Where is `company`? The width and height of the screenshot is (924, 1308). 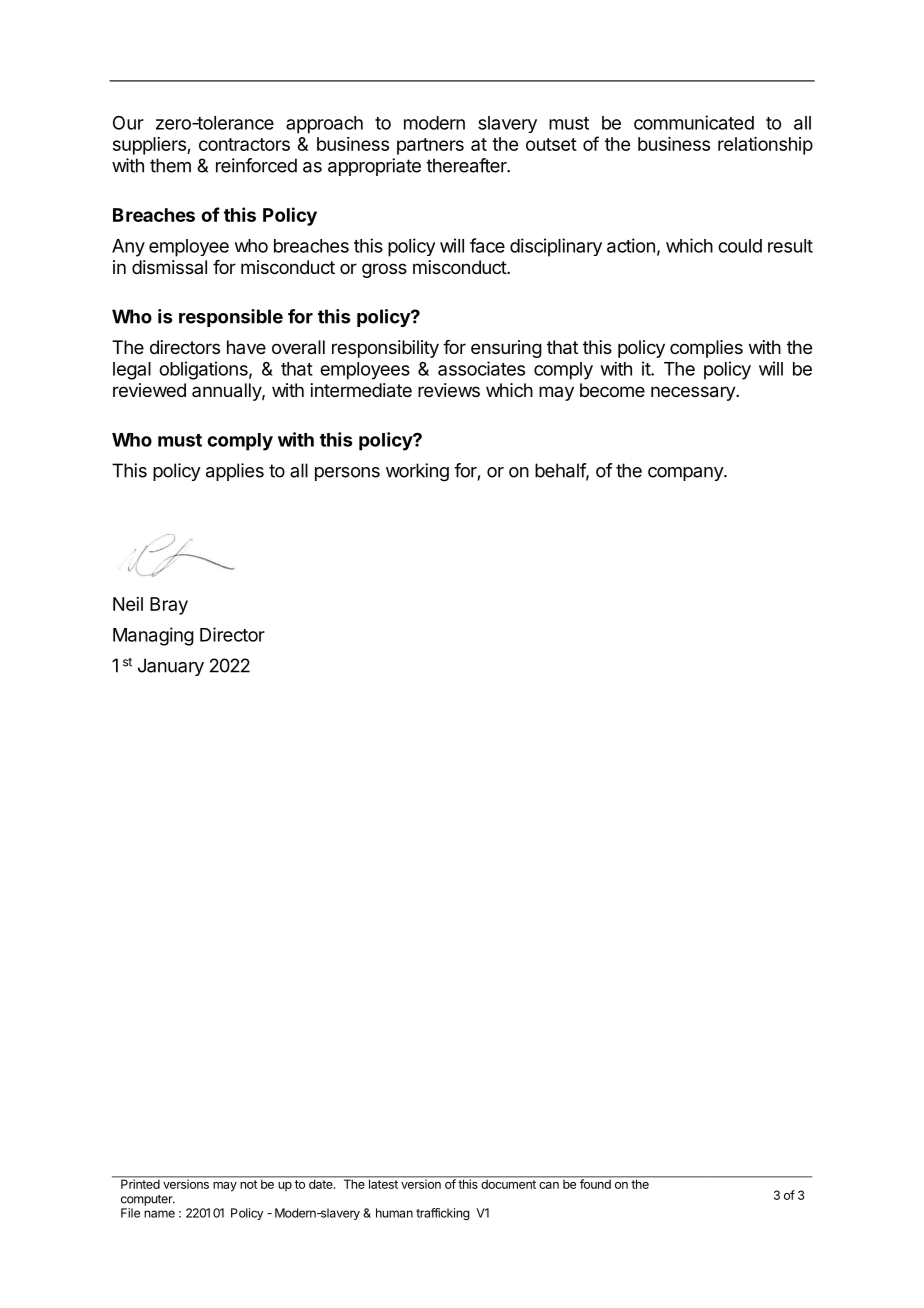
company is located at coordinates (686, 474).
